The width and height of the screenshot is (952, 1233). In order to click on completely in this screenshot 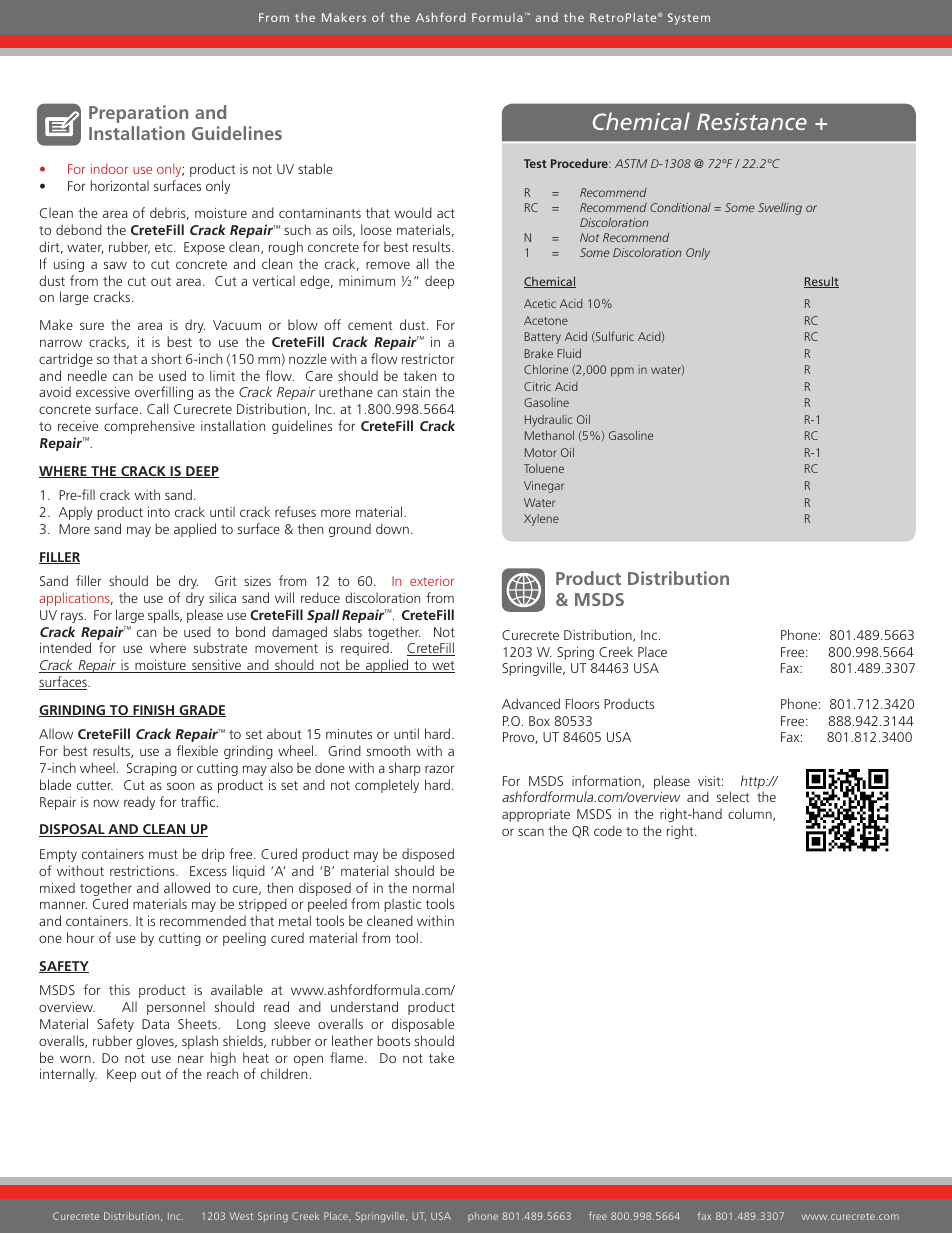, I will do `click(387, 786)`.
